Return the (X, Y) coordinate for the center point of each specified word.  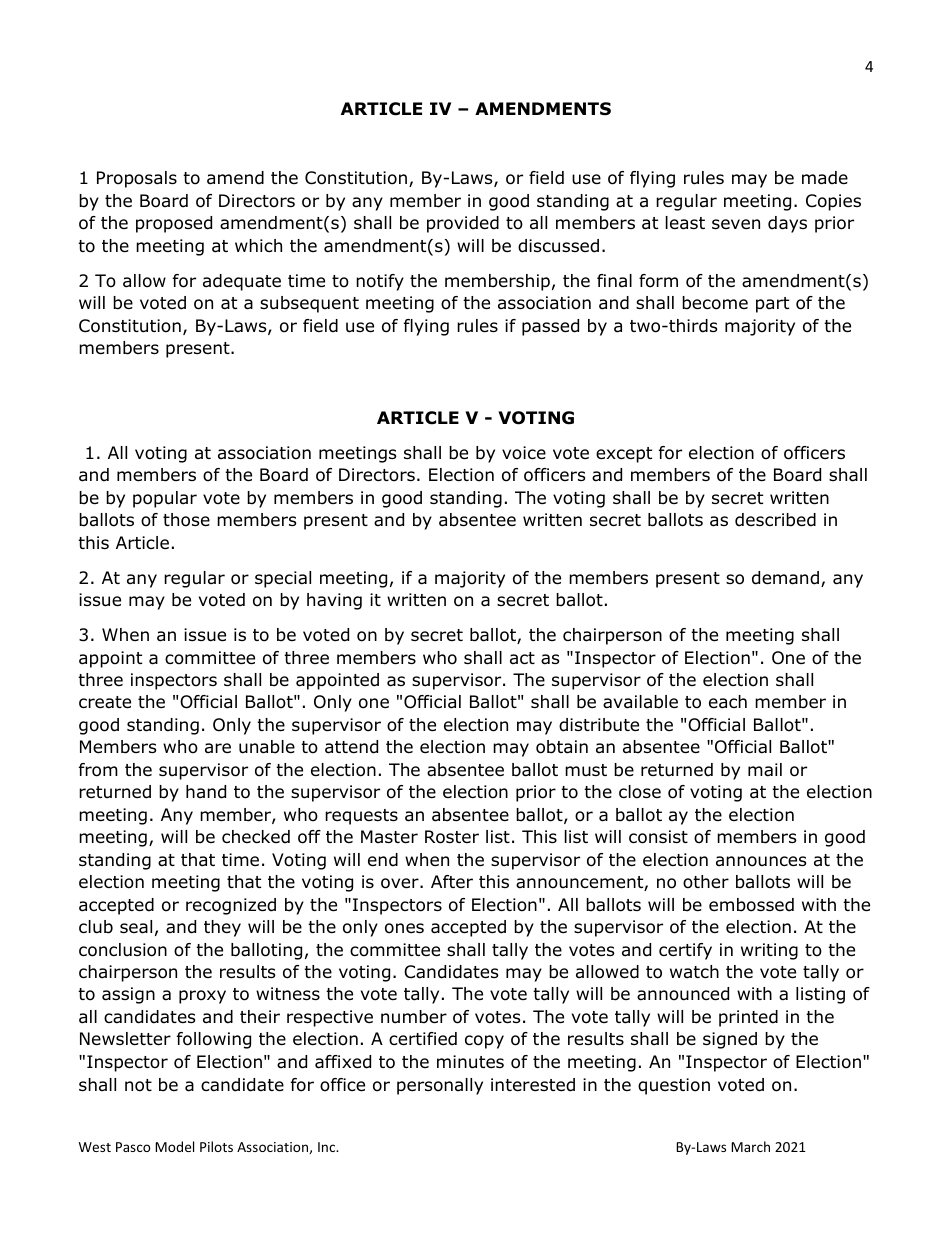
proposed (174, 224)
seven (736, 224)
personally (440, 1086)
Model (174, 1146)
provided (463, 224)
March (750, 1146)
